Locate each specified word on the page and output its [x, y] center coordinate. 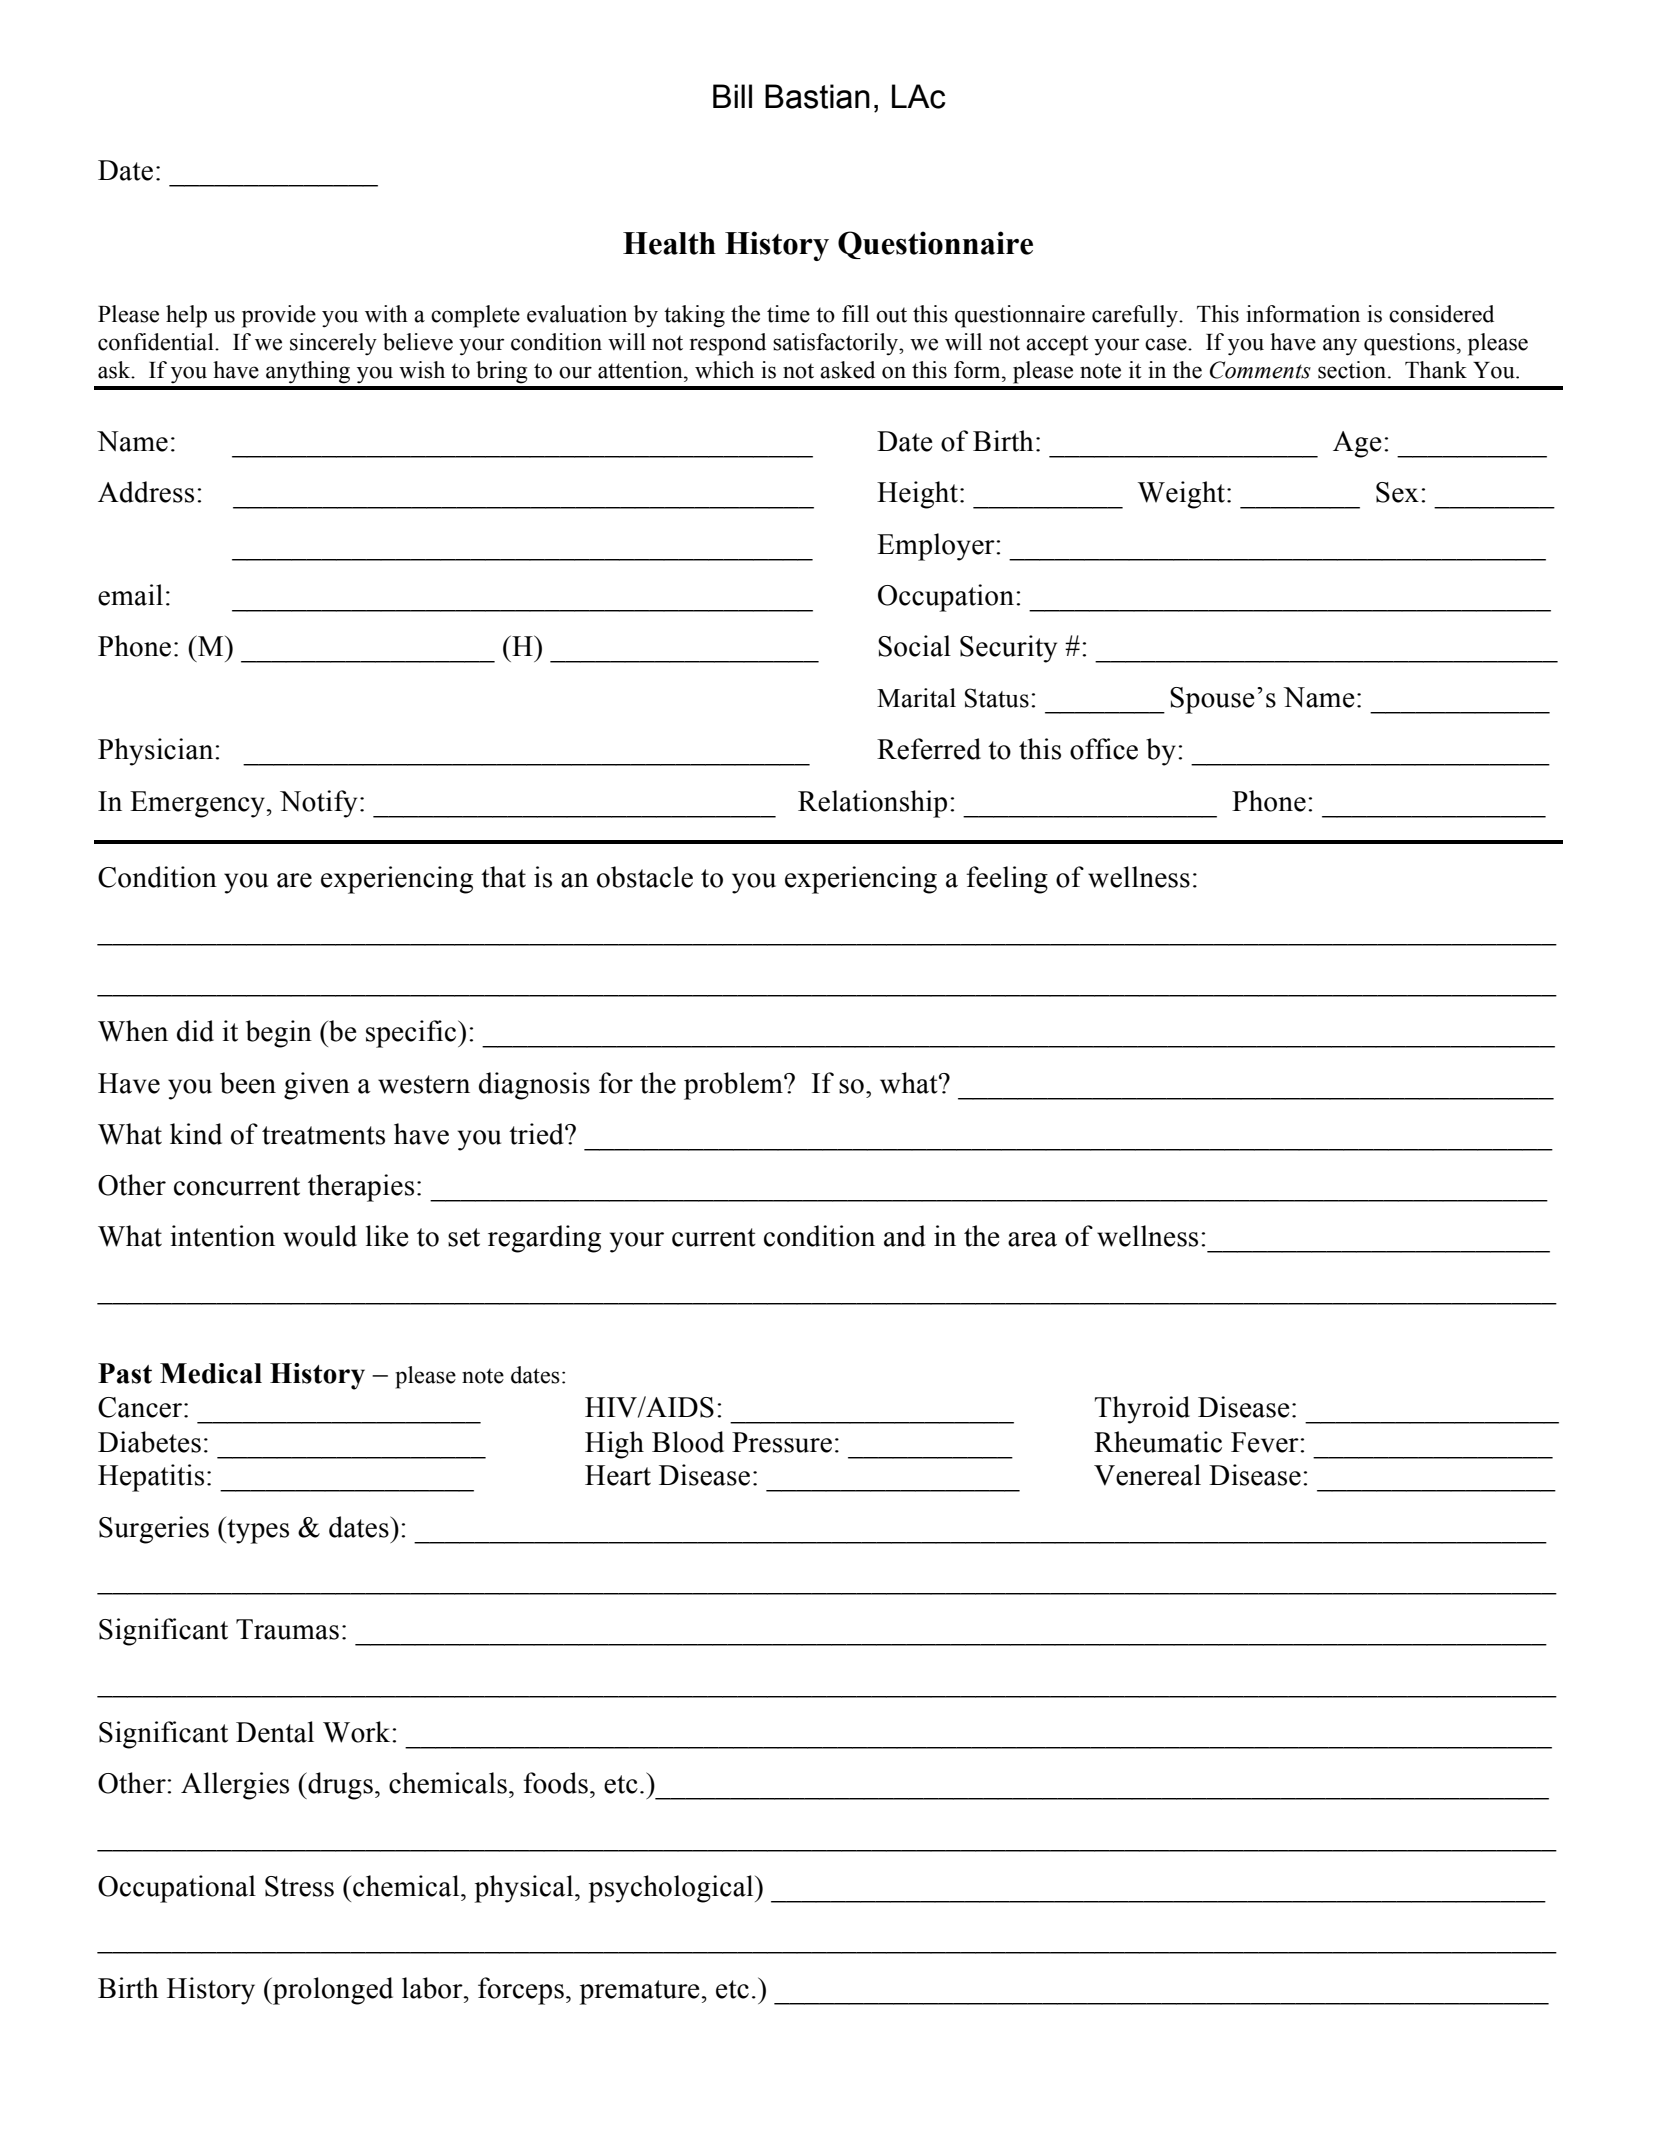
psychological [672, 1889]
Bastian [817, 96]
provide [279, 316]
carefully [1136, 316]
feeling [1007, 880]
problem [734, 1086]
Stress [299, 1886]
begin [279, 1034]
